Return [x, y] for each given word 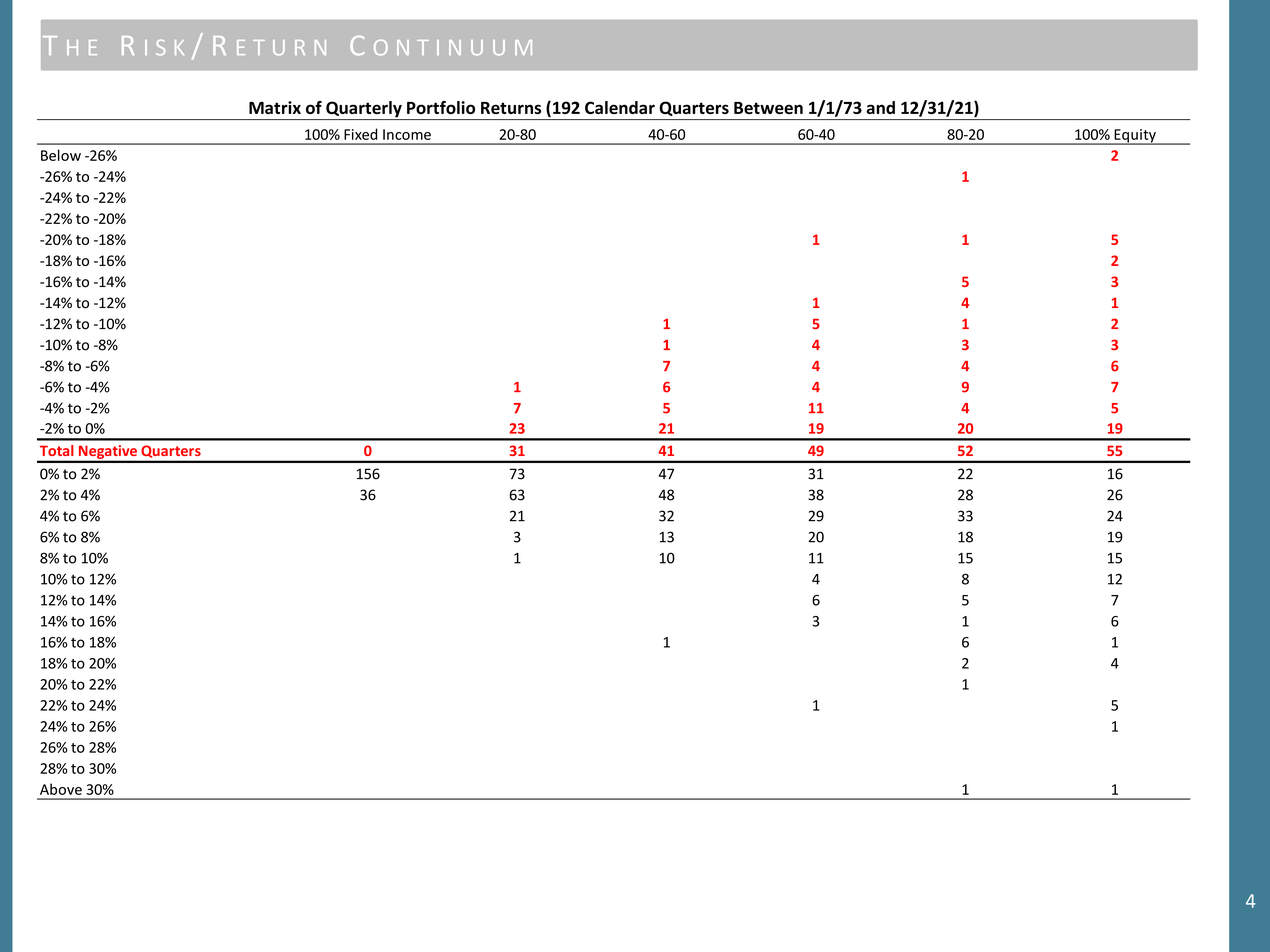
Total [56, 450]
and [880, 107]
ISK [164, 47]
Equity [1135, 137]
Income [407, 134]
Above [61, 789]
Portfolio [441, 107]
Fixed [360, 134]
